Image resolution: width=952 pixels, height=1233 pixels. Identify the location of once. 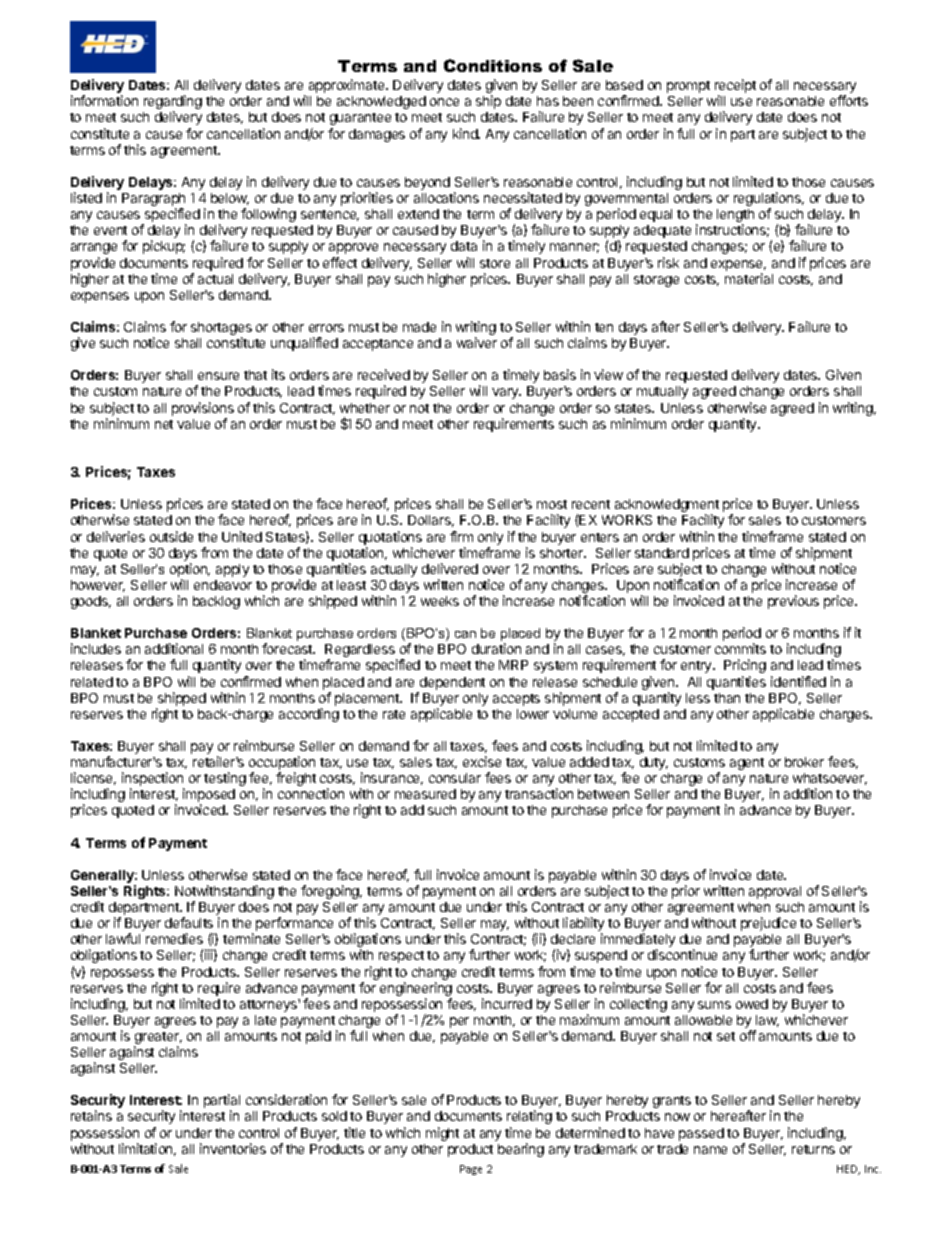
(444, 102).
